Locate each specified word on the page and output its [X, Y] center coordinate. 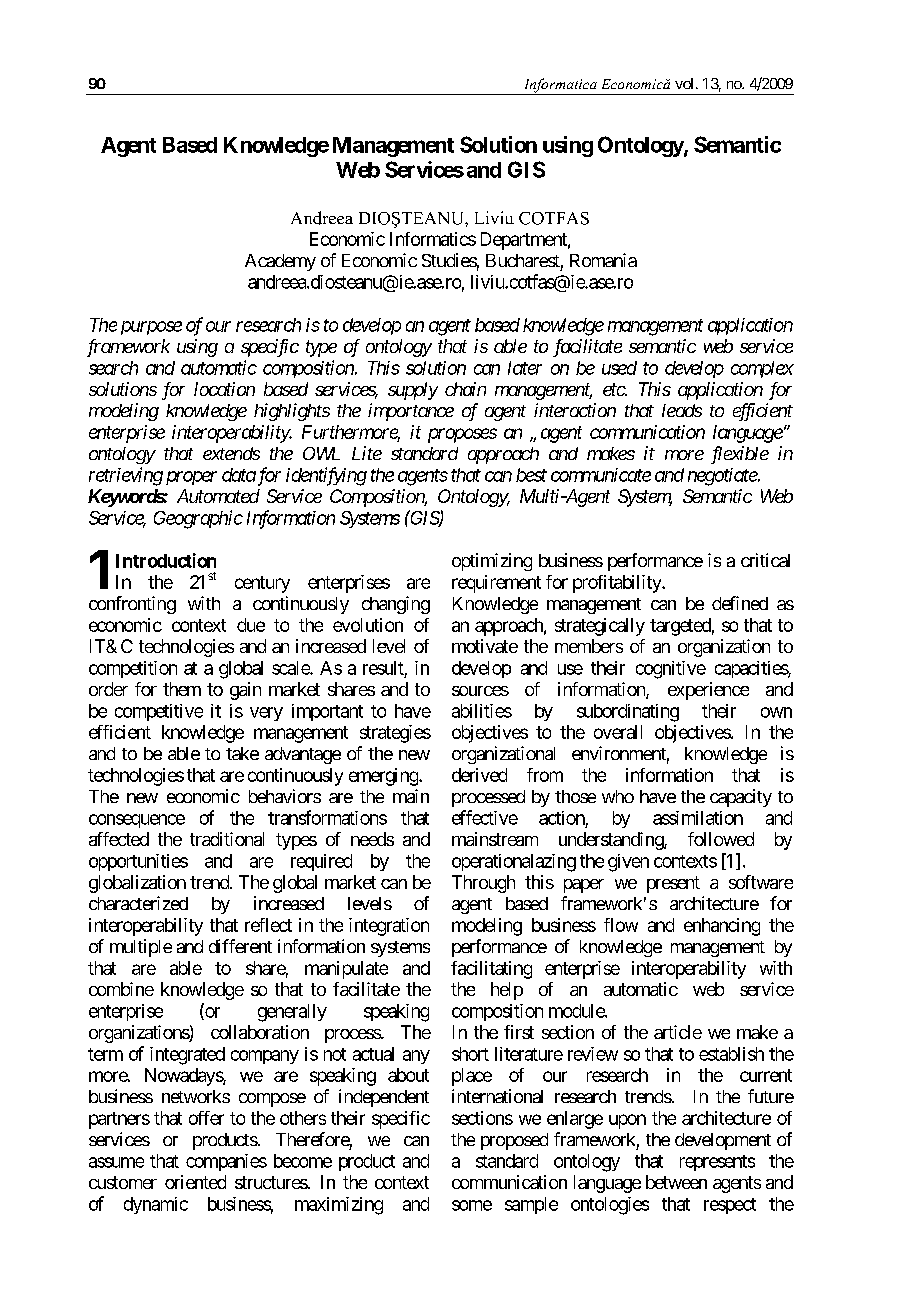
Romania [603, 260]
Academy [280, 262]
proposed [514, 1141]
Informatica [560, 86]
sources [480, 691]
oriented [195, 1182]
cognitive [671, 670]
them [182, 689]
